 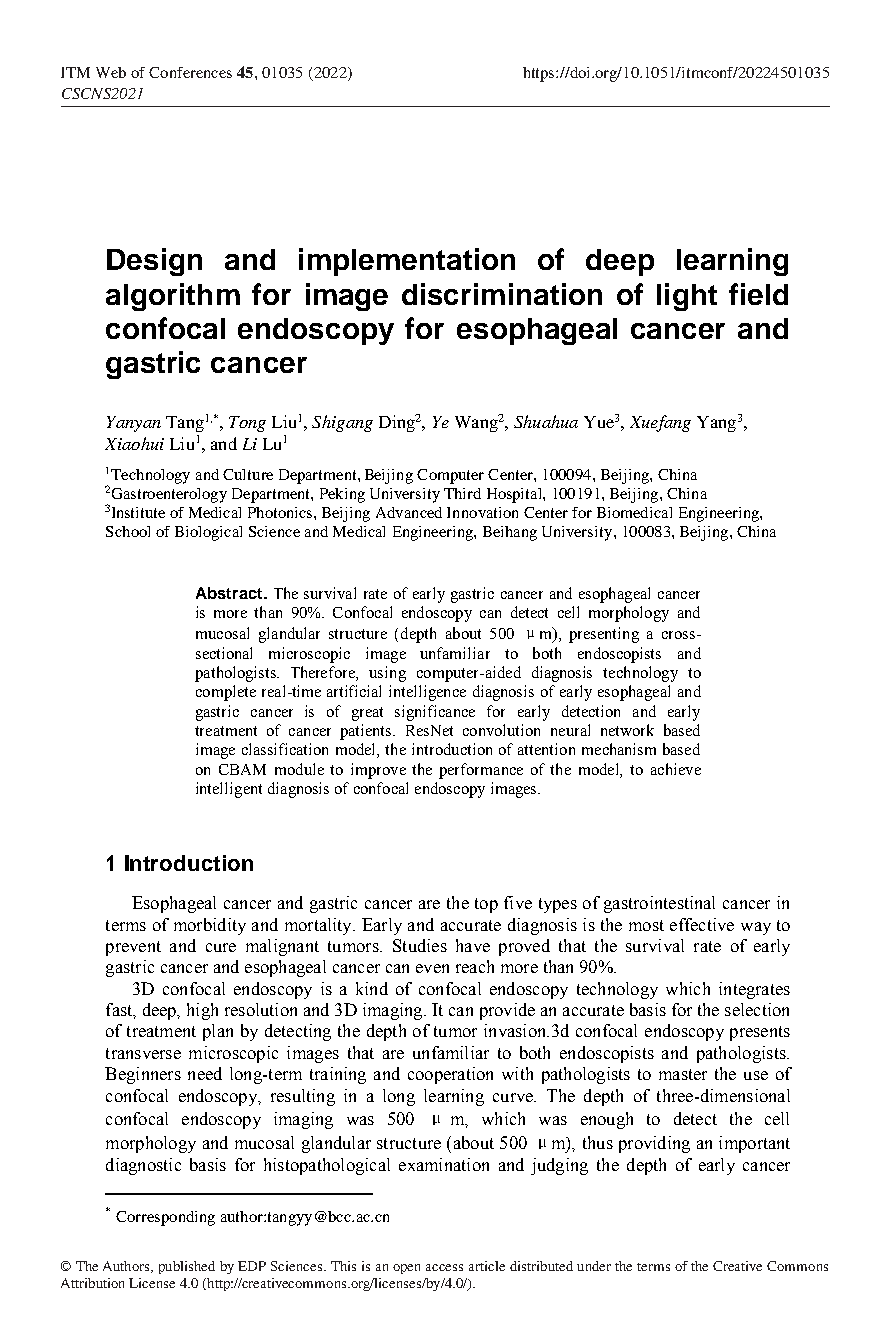 I want to click on Conferences, so click(x=190, y=72).
